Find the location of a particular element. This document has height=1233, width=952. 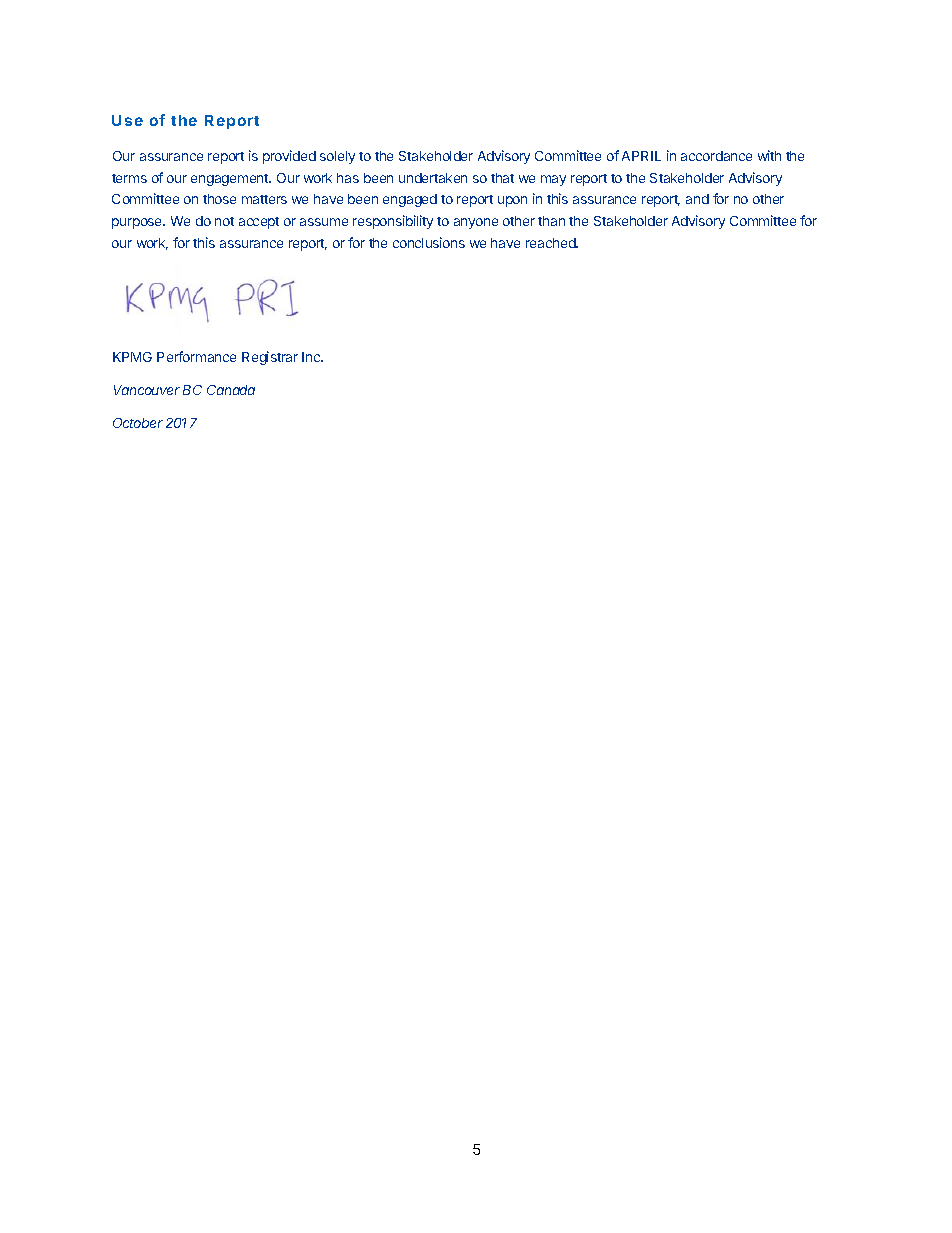

accordance is located at coordinates (716, 156).
